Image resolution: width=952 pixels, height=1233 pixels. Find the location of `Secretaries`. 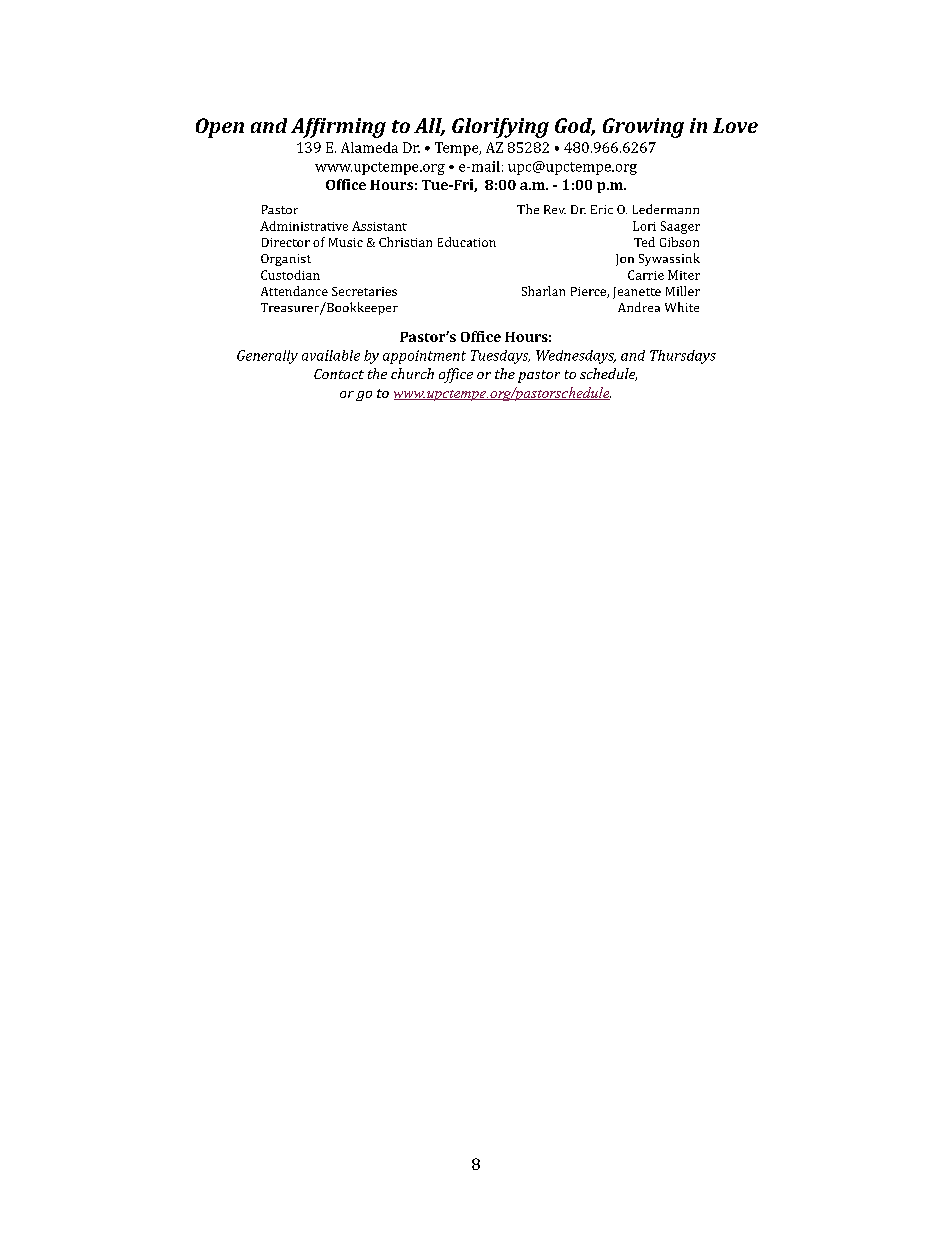

Secretaries is located at coordinates (364, 291).
